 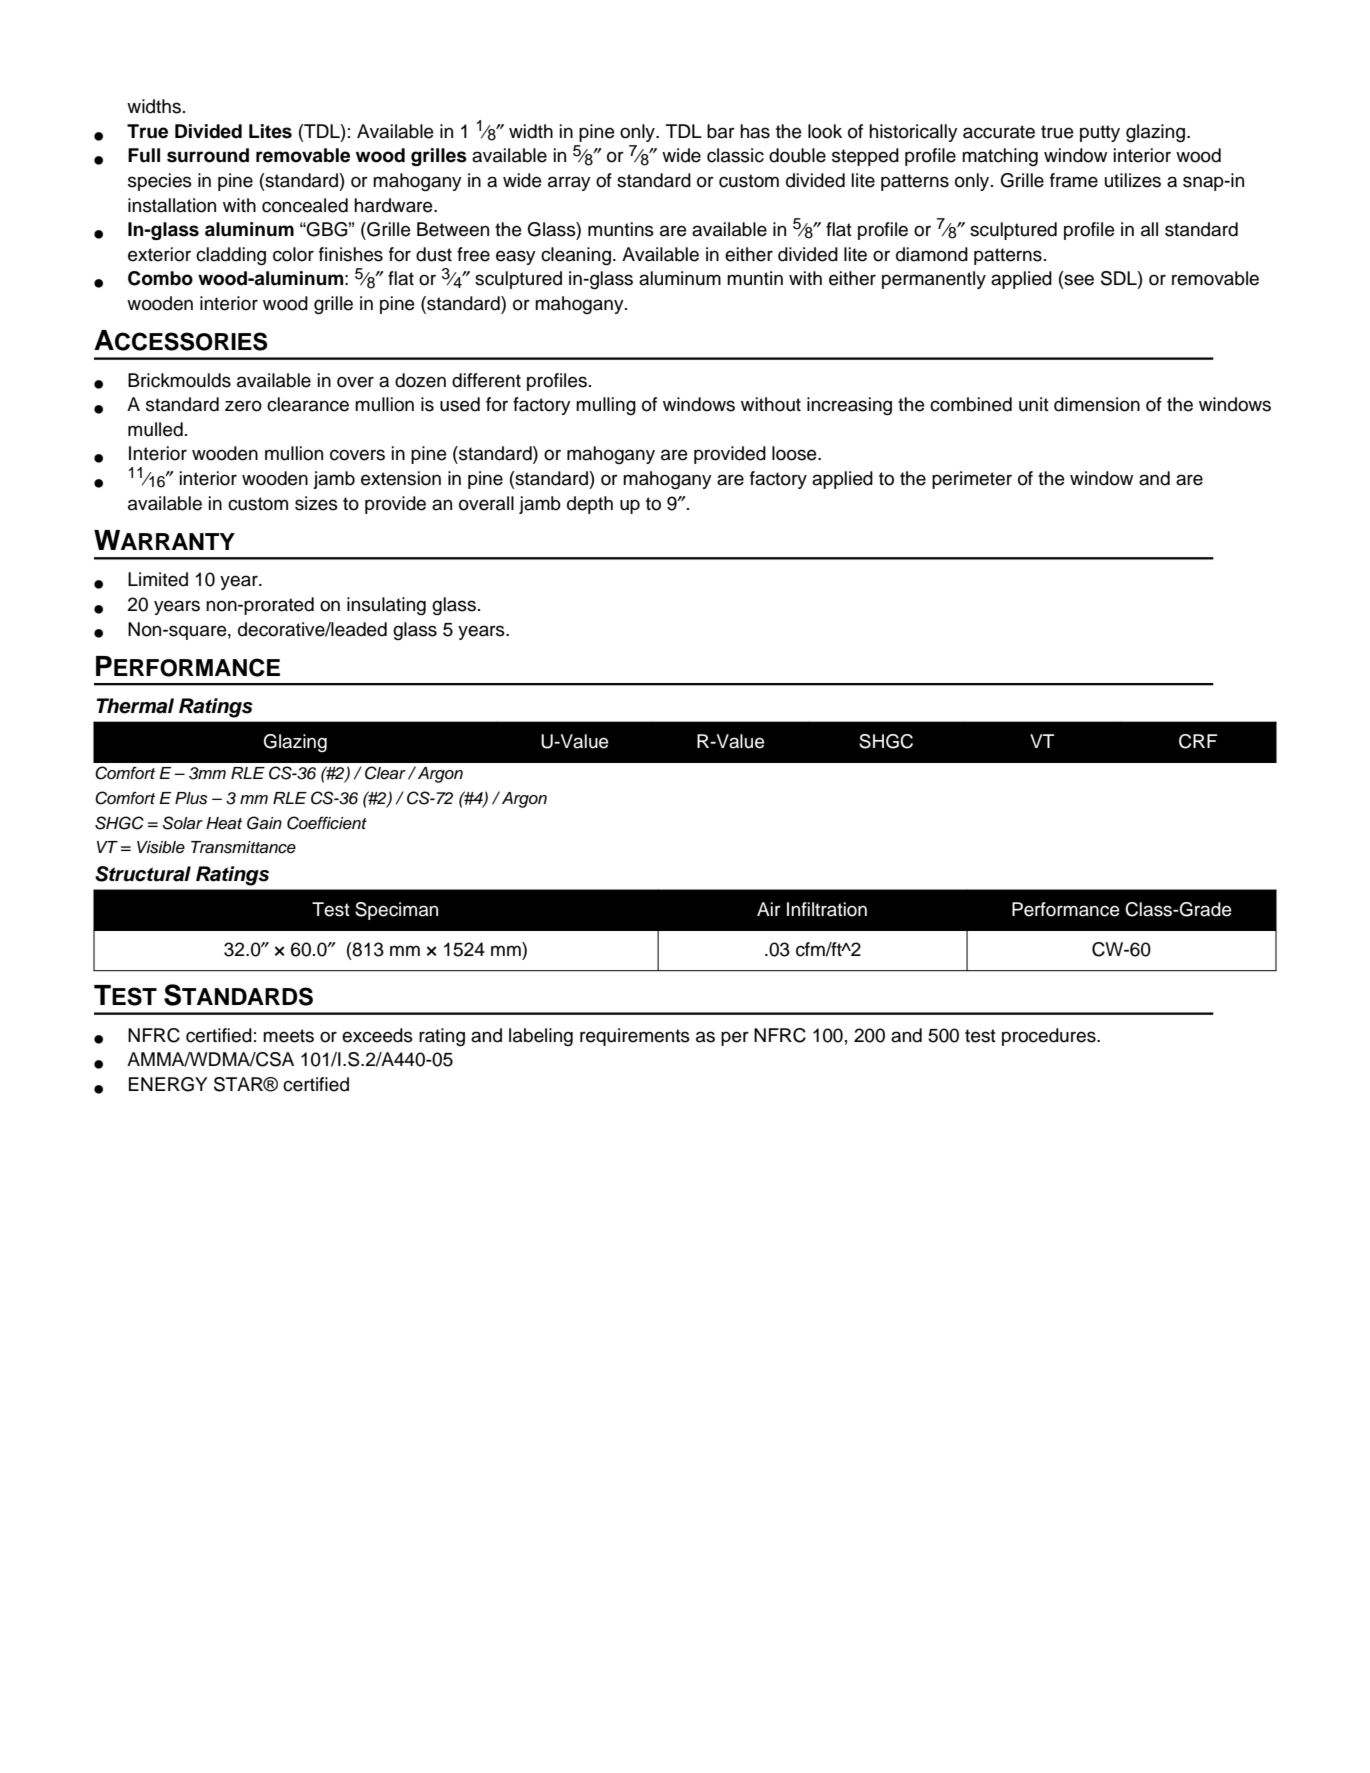 What do you see at coordinates (1050, 1037) in the document?
I see `procedures` at bounding box center [1050, 1037].
